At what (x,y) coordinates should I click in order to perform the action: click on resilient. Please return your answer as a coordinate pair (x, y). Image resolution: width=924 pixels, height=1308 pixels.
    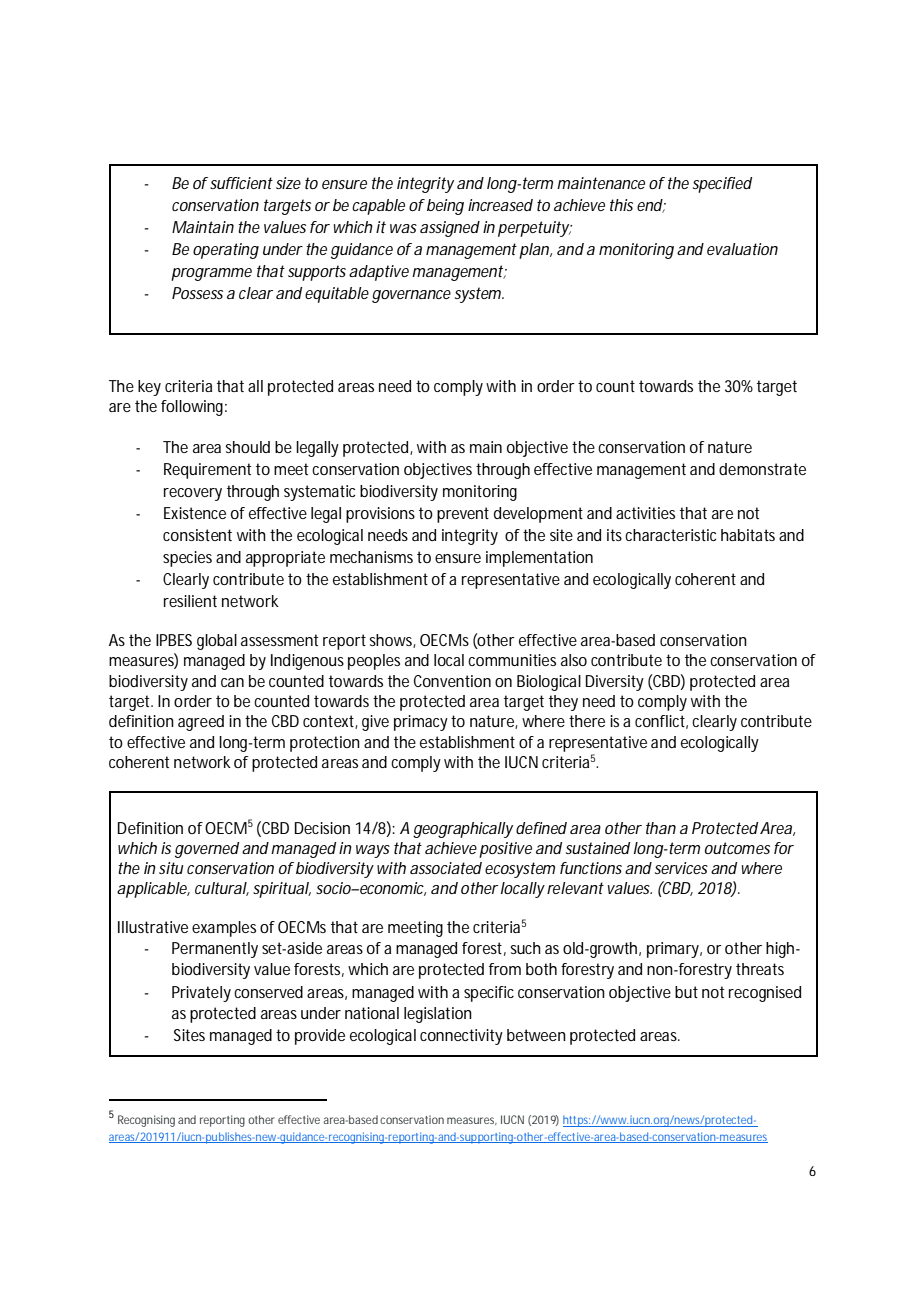
    Looking at the image, I should click on (190, 601).
